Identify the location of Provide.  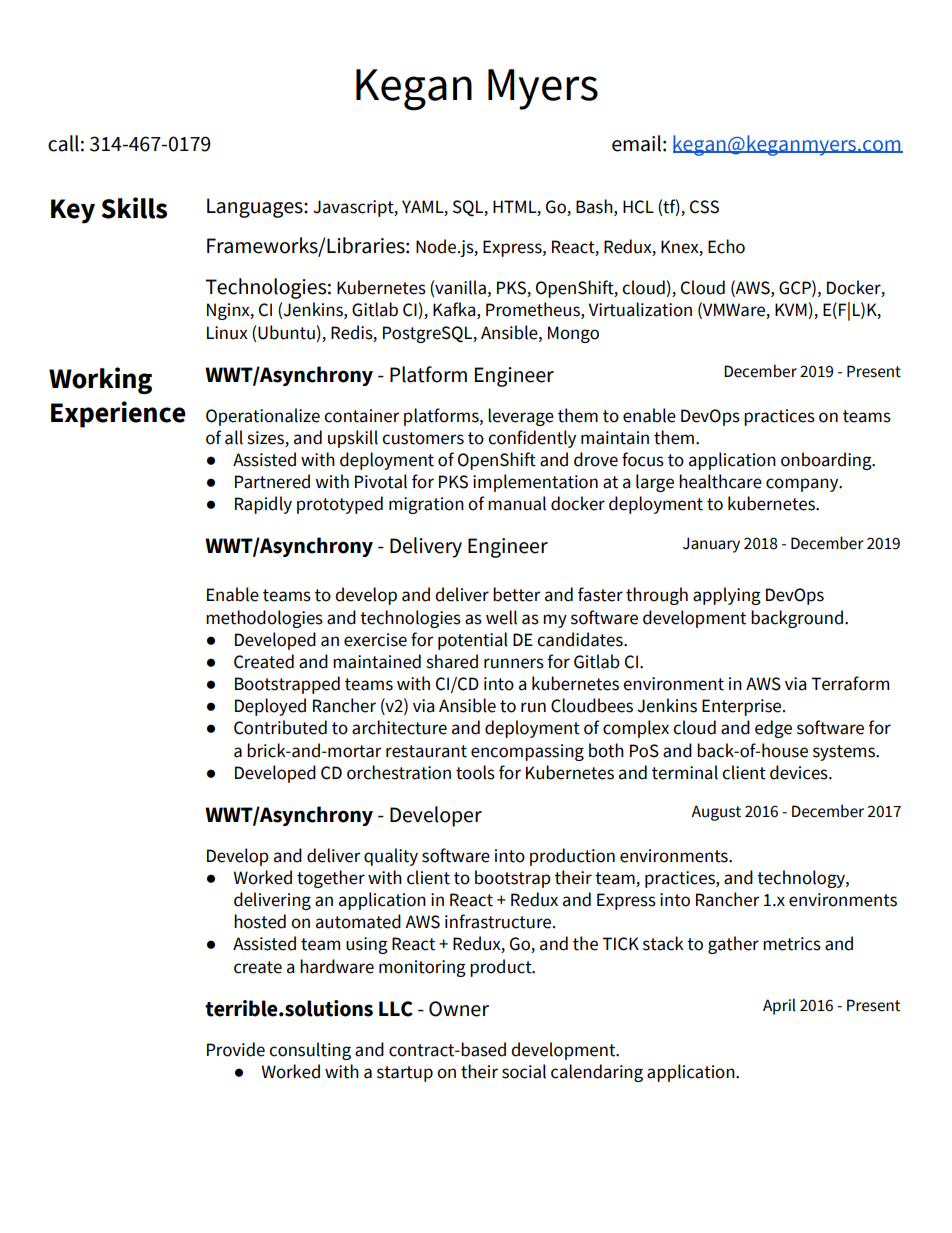
(236, 1049).
